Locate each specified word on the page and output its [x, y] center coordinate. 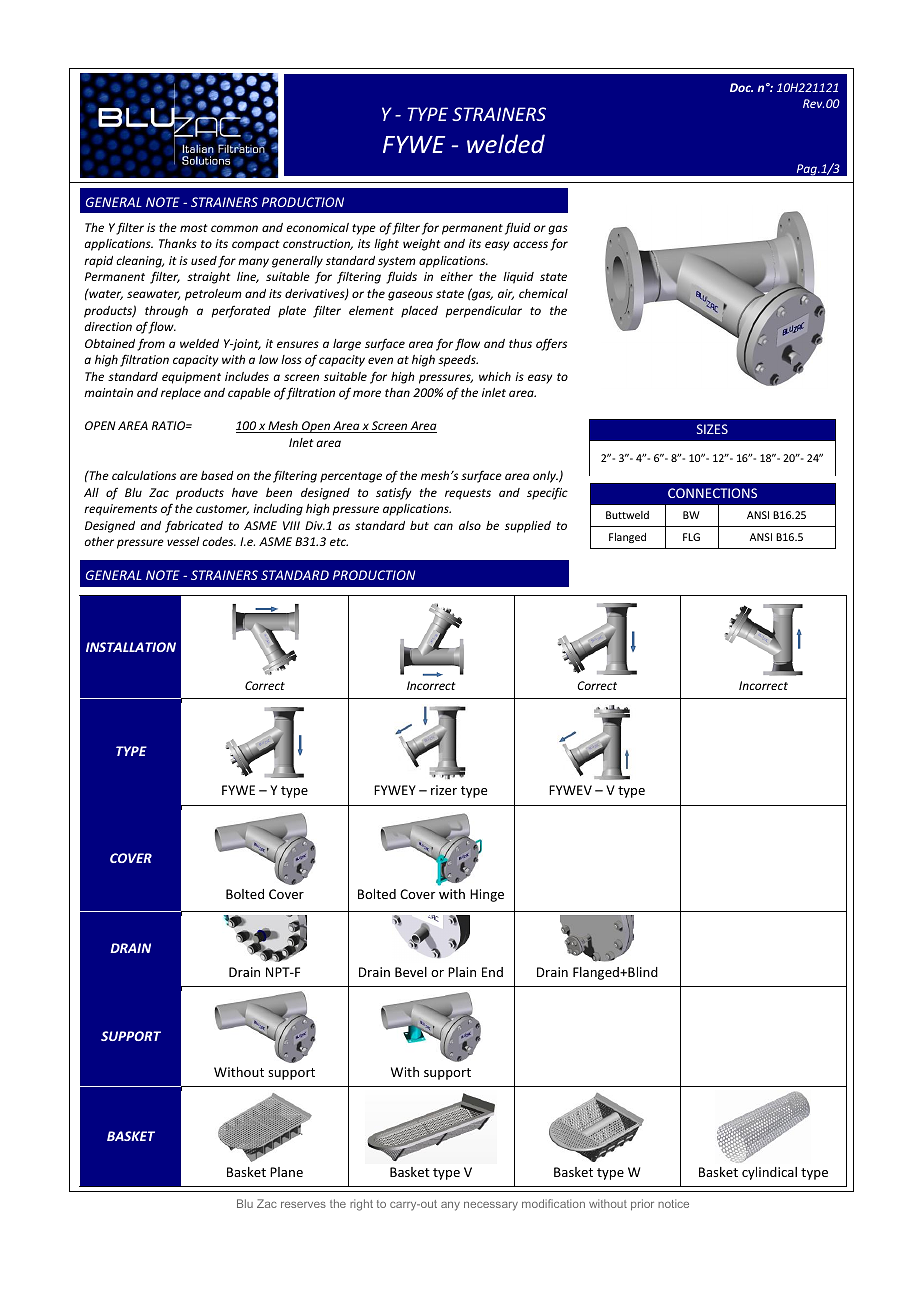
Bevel [411, 972]
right [361, 1205]
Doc [741, 87]
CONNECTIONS [712, 493]
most [194, 228]
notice [673, 1203]
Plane [286, 1172]
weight [422, 245]
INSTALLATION [131, 647]
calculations [144, 475]
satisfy [393, 493]
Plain [462, 972]
